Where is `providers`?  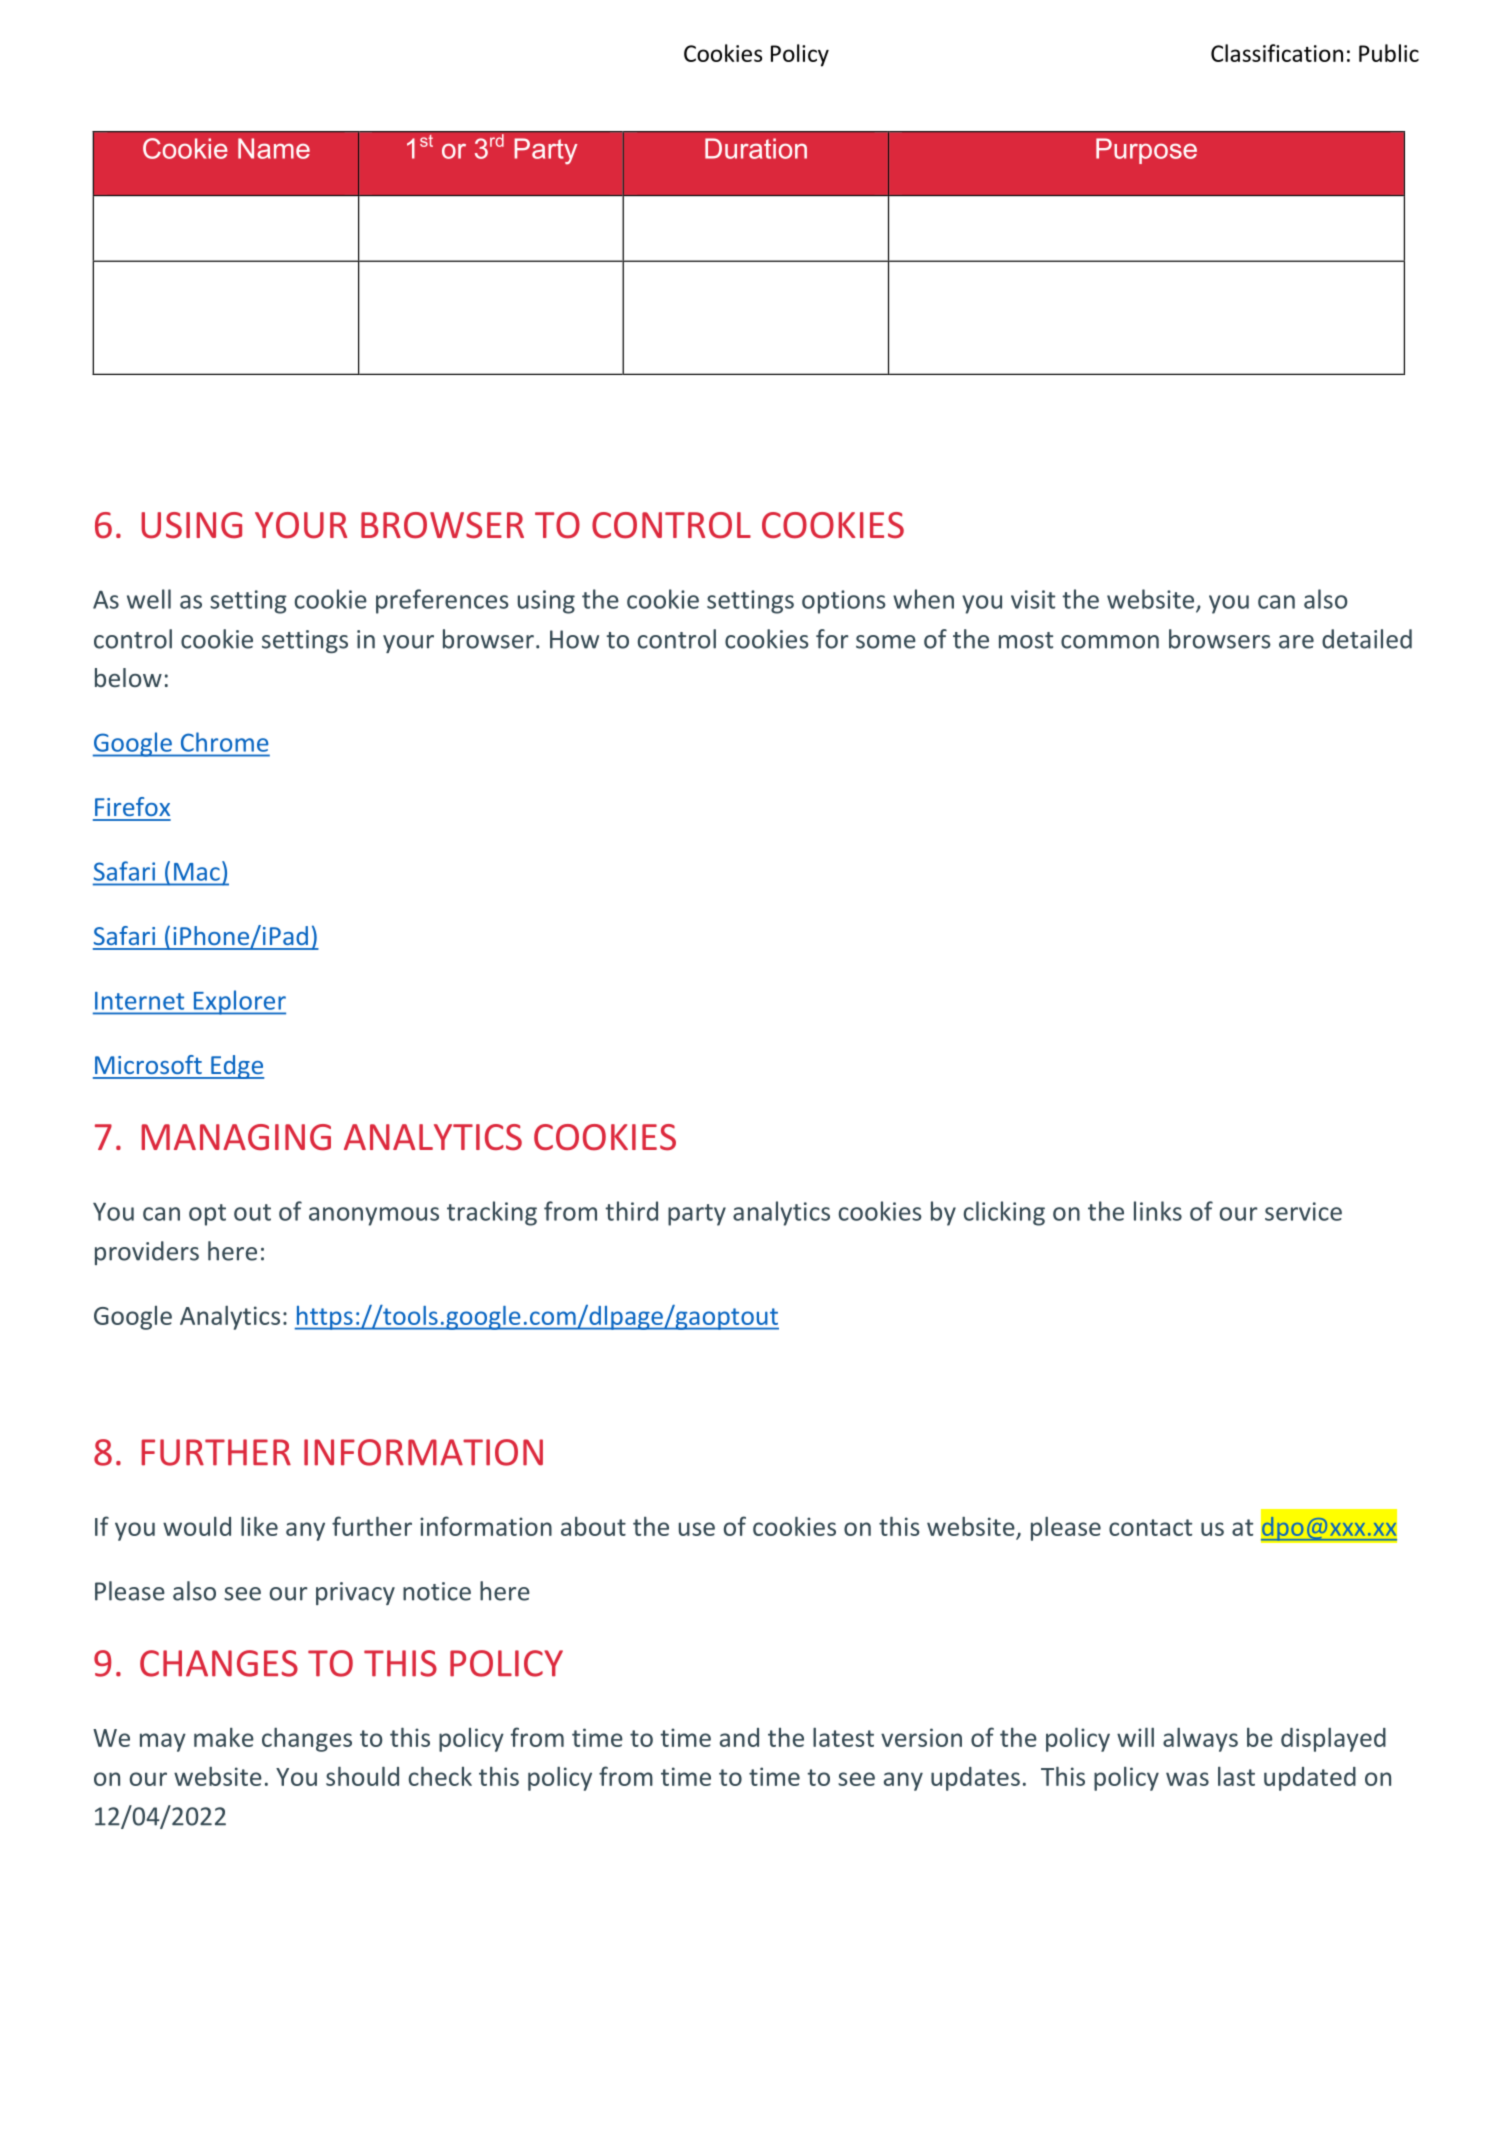
providers is located at coordinates (147, 1253).
